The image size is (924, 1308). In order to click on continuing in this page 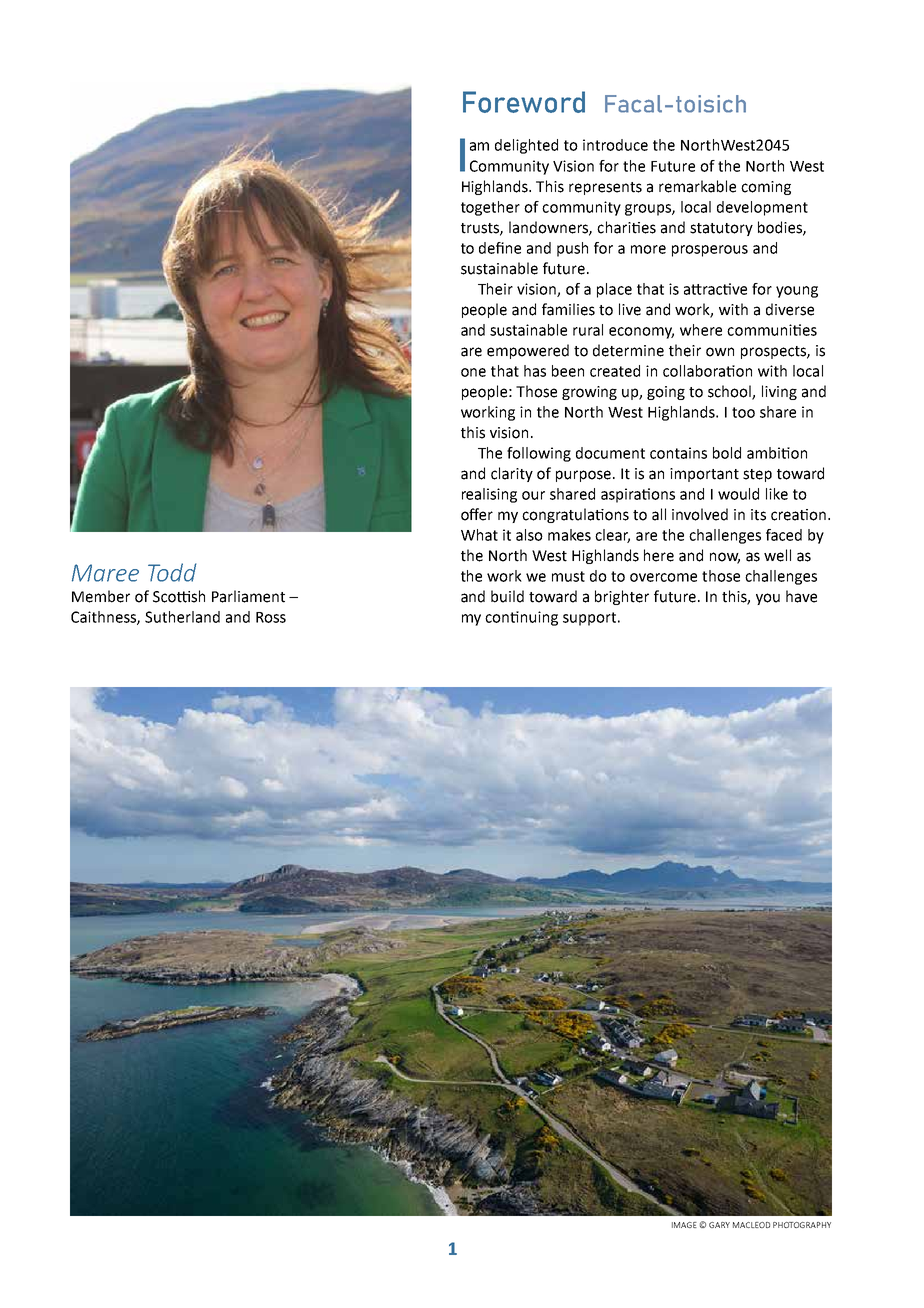, I will do `click(521, 618)`.
